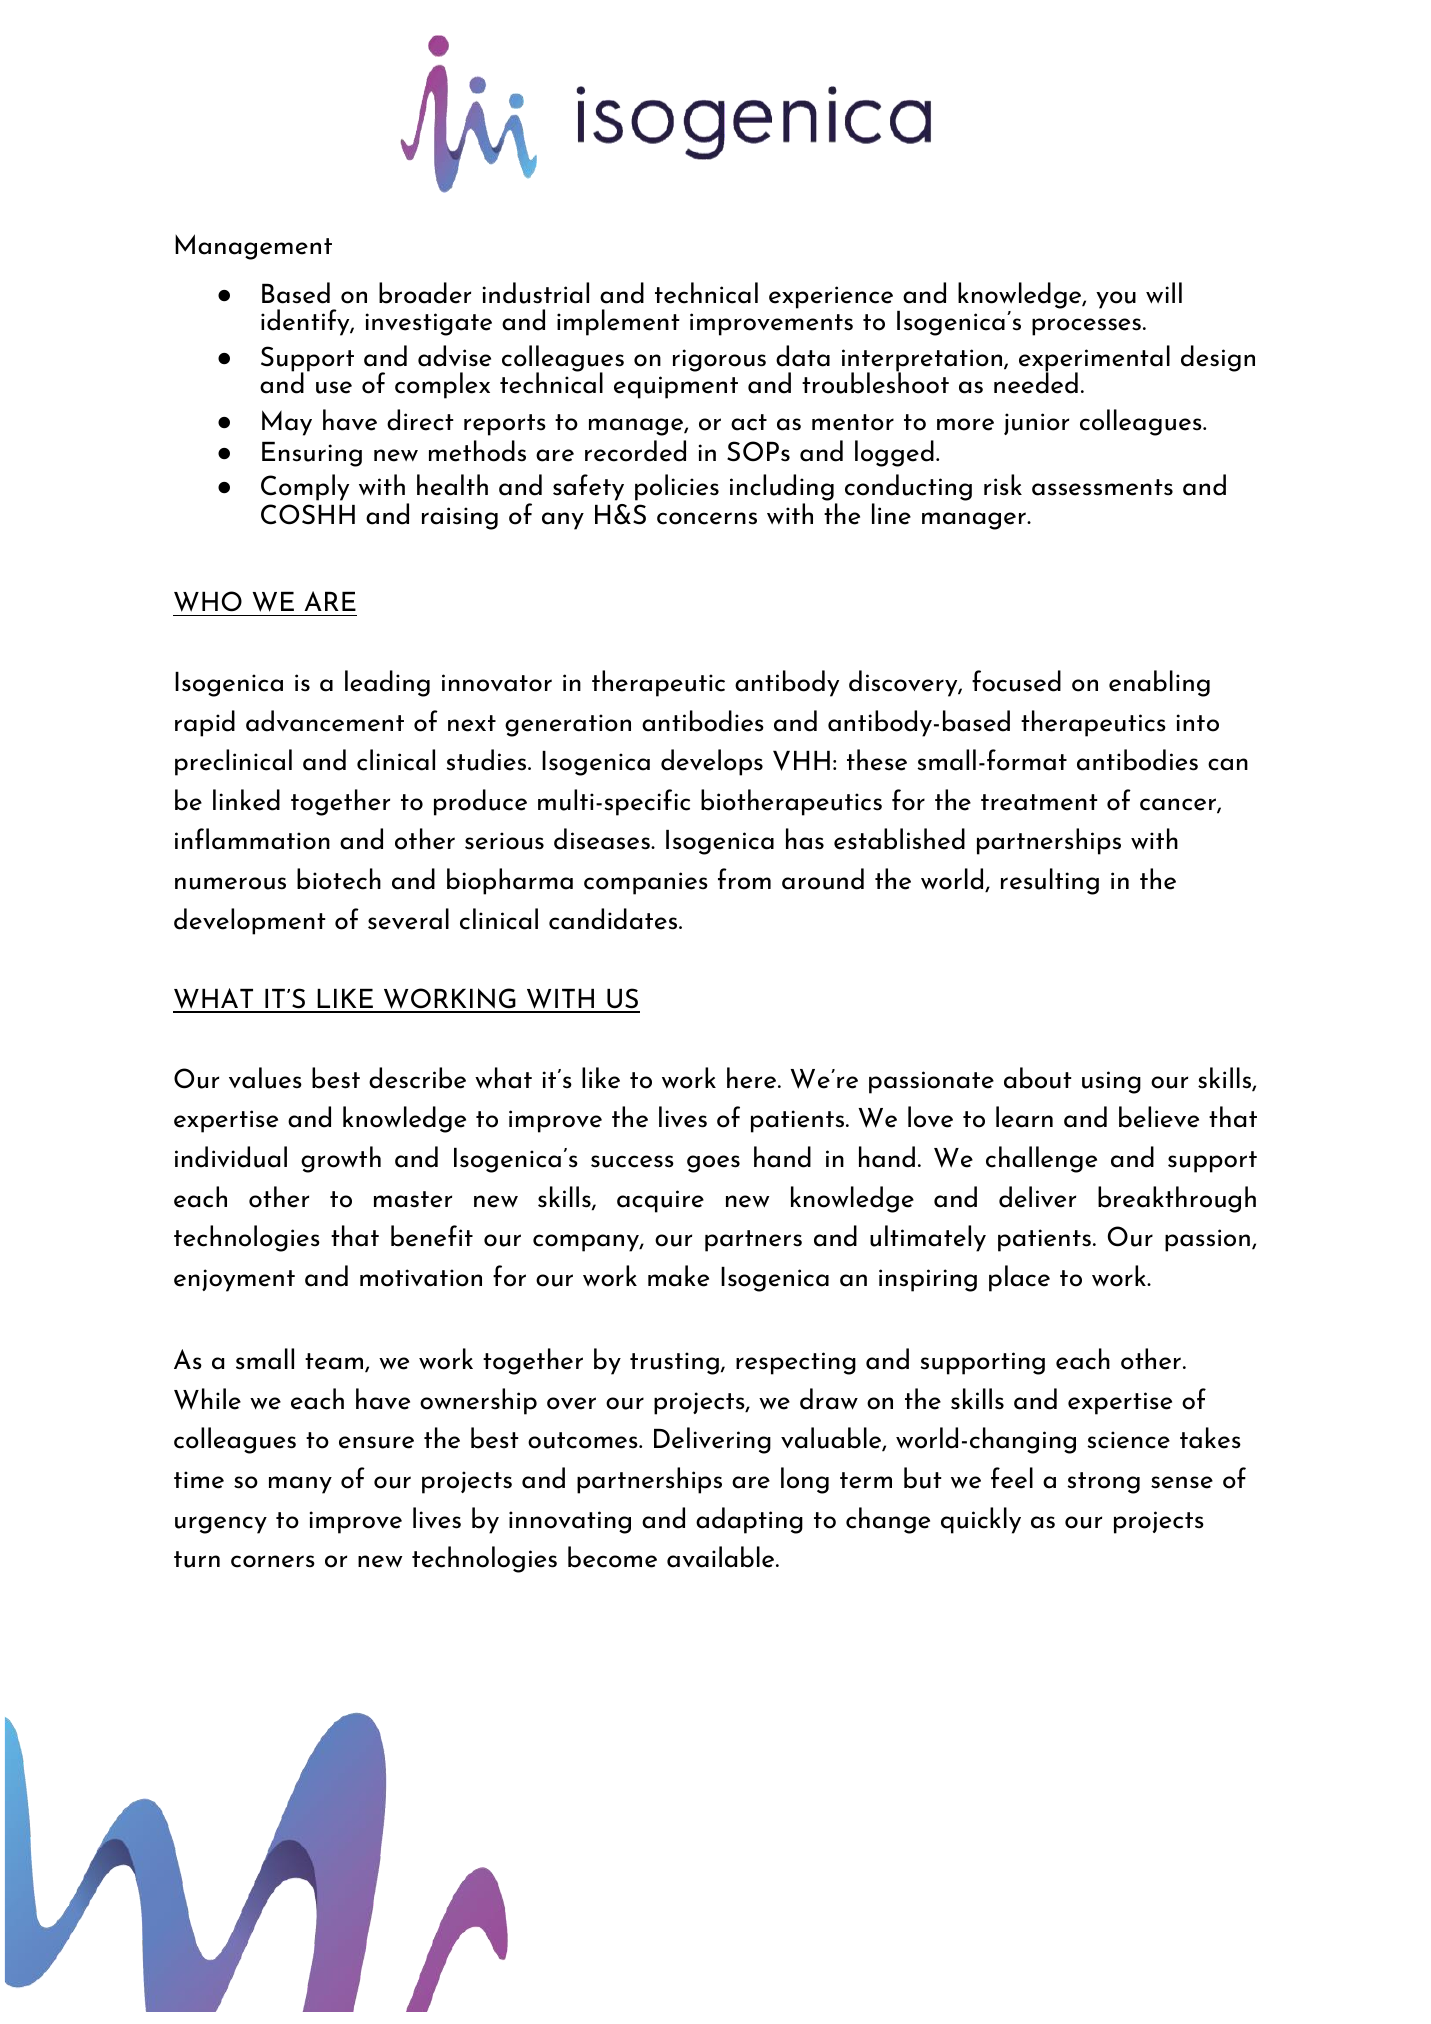 Image resolution: width=1431 pixels, height=2024 pixels. What do you see at coordinates (1159, 1117) in the image?
I see `believe` at bounding box center [1159, 1117].
